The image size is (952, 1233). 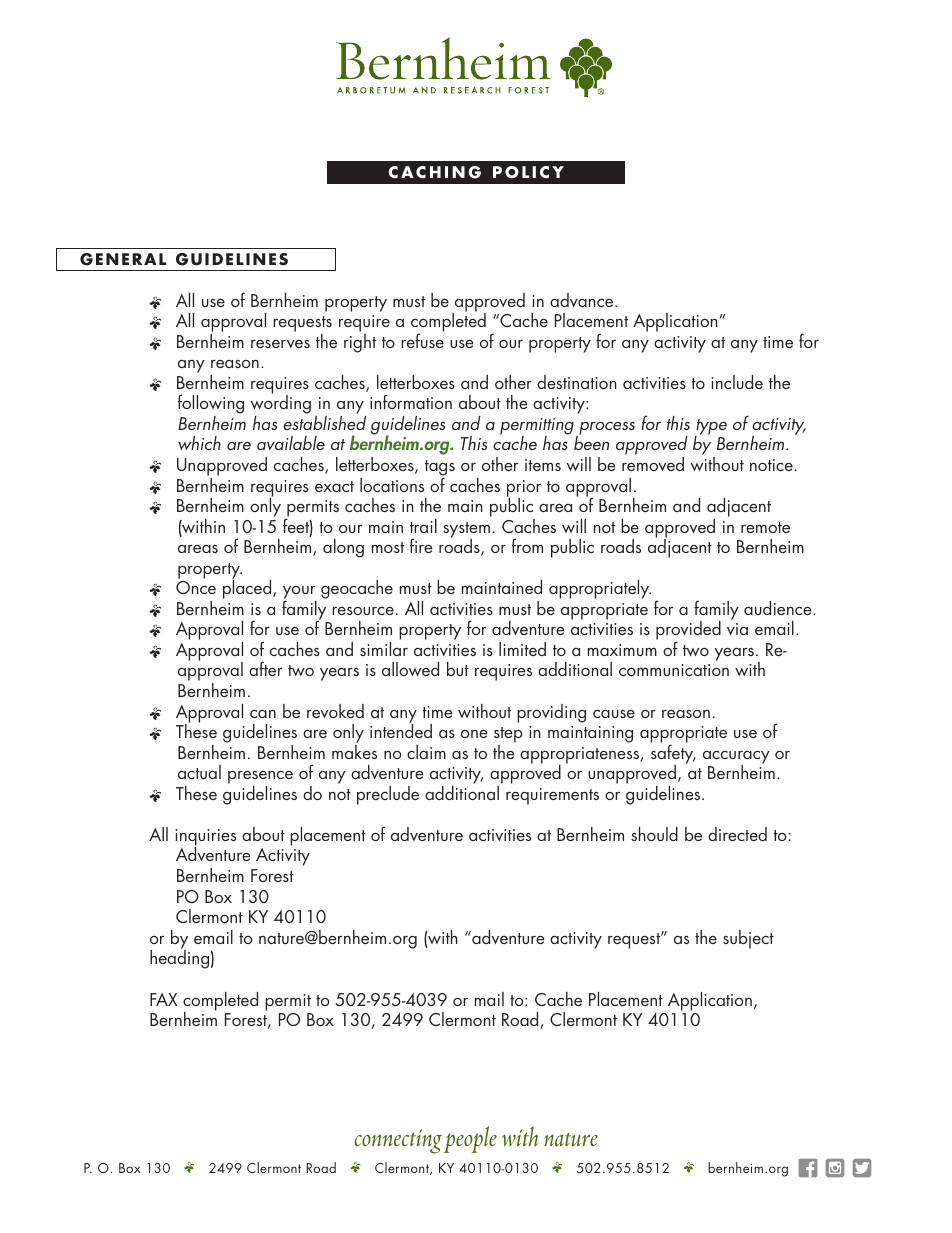 What do you see at coordinates (163, 999) in the image?
I see `FAX` at bounding box center [163, 999].
